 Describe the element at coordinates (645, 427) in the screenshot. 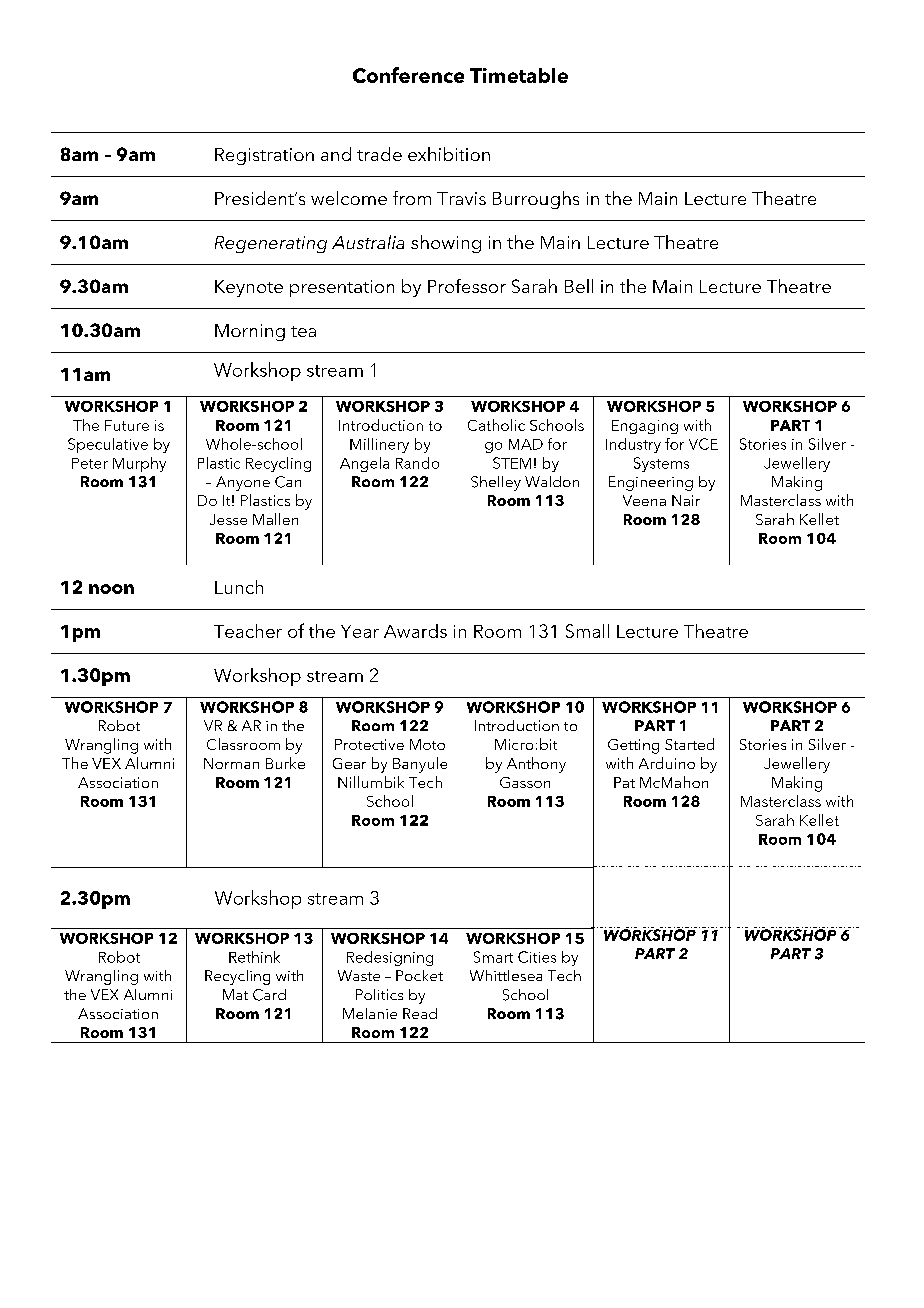

I see `Engaging` at that location.
